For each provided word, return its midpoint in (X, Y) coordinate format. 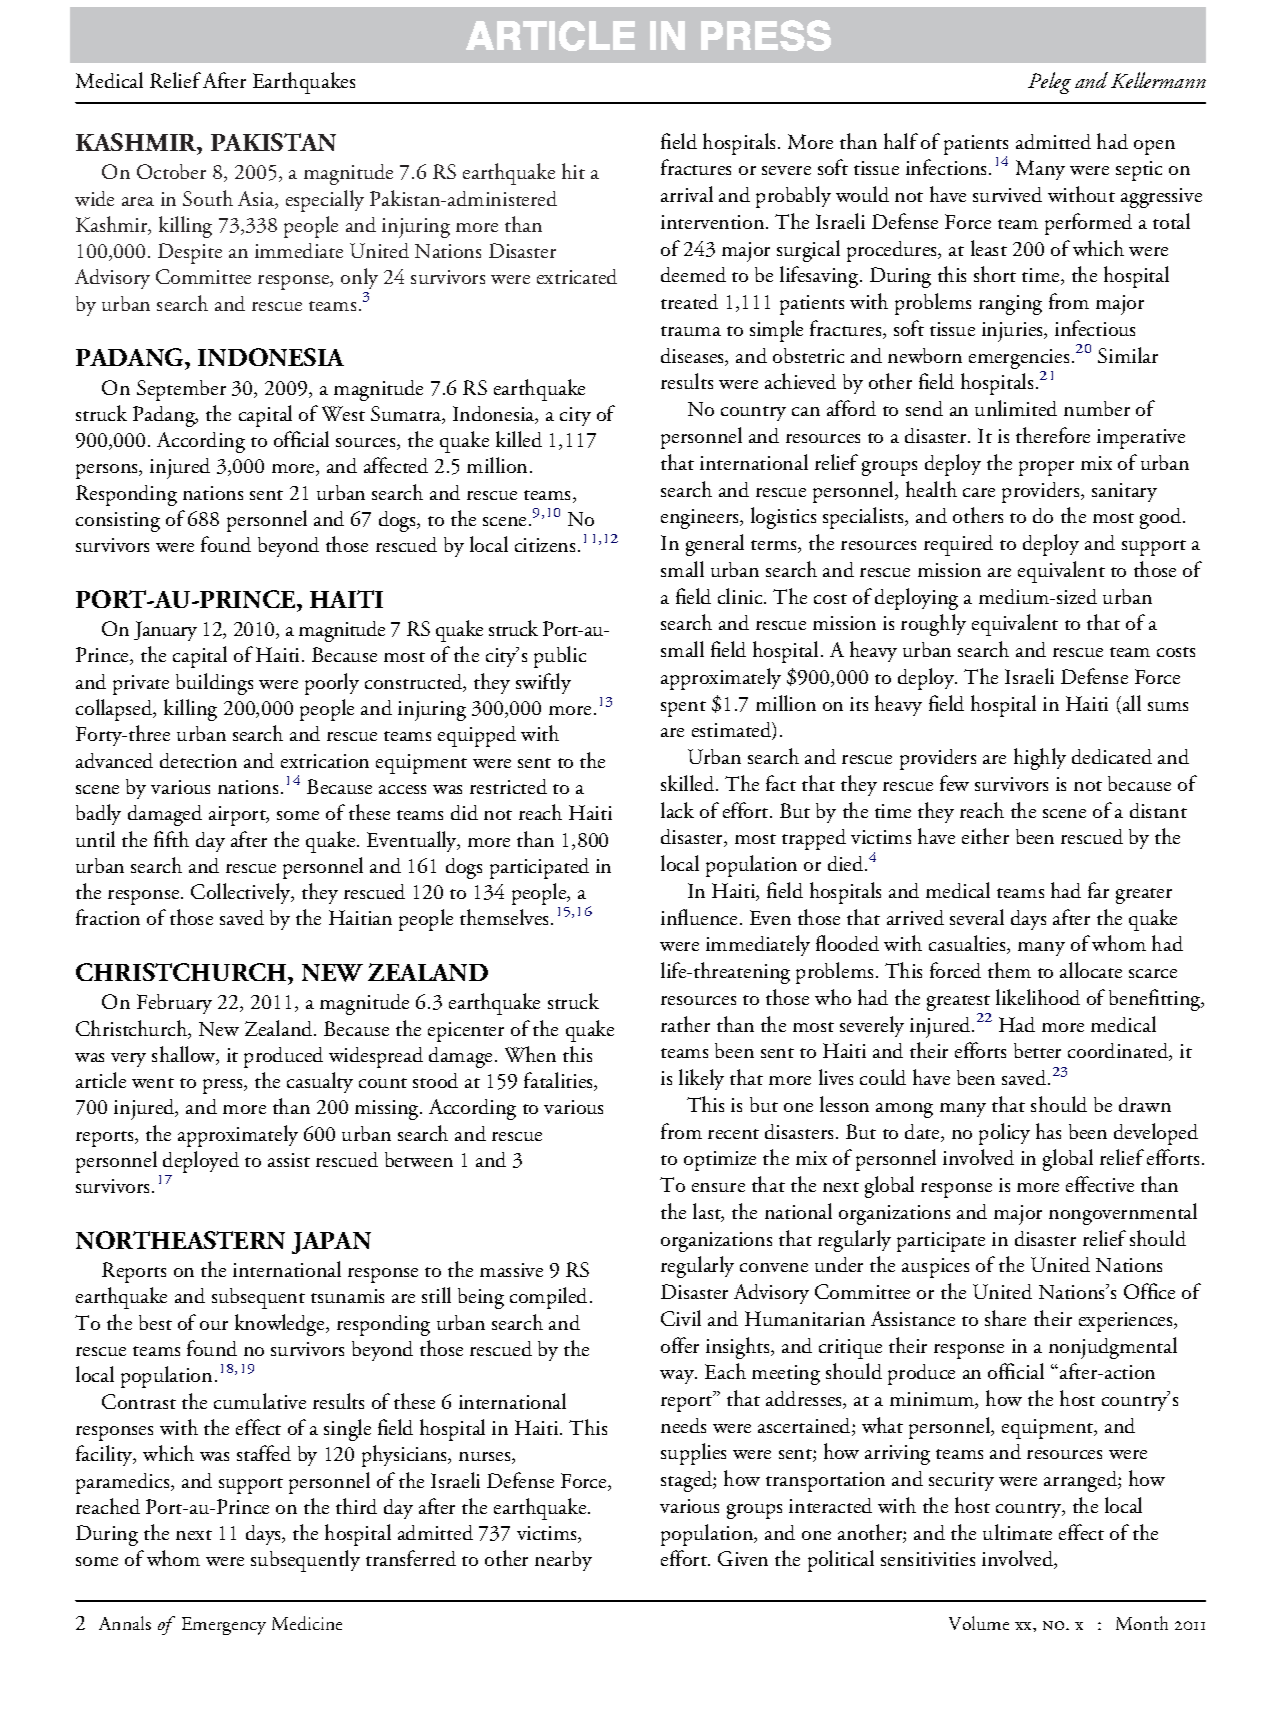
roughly (933, 625)
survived (1007, 194)
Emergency (224, 1626)
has (1048, 1131)
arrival (687, 194)
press (224, 1086)
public (560, 657)
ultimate (1017, 1532)
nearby (563, 1561)
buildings (214, 684)
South (208, 198)
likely (701, 1079)
